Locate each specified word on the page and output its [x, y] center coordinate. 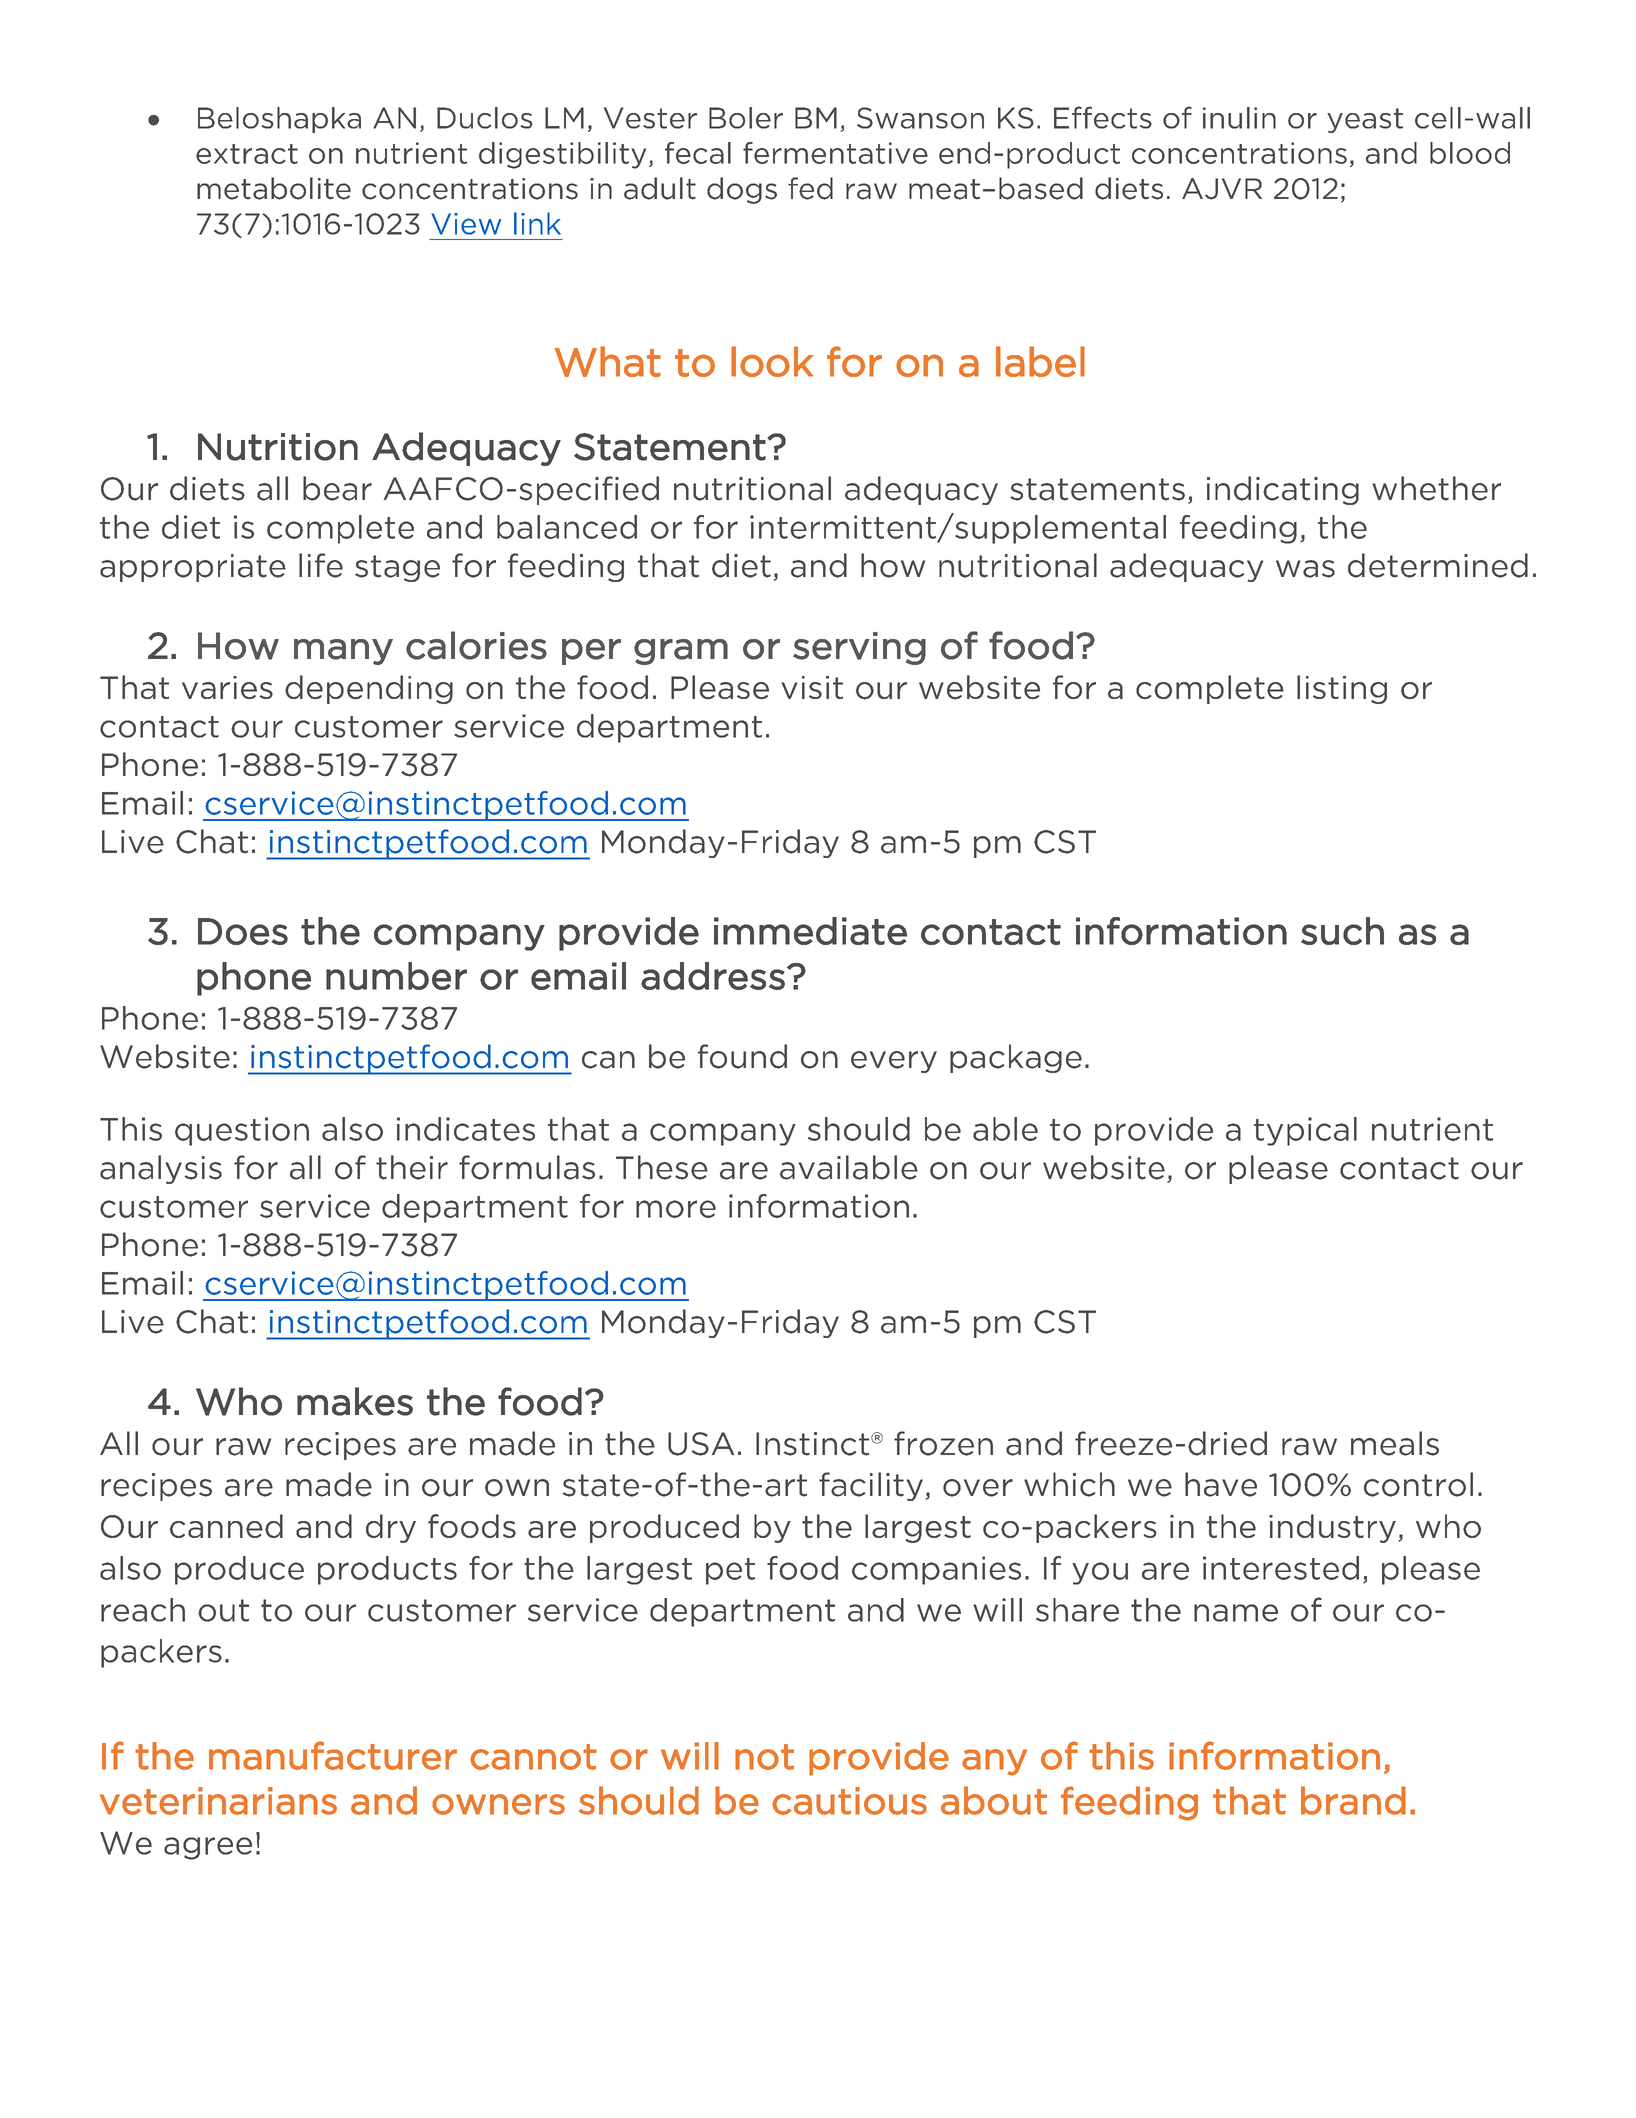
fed [810, 188]
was [1305, 569]
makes [355, 1401]
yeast [1365, 120]
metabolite [274, 188]
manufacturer [333, 1755]
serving [859, 648]
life [321, 565]
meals [1395, 1443]
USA [701, 1444]
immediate [810, 931]
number [396, 976]
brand [1353, 1800]
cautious [849, 1801]
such [1342, 931]
